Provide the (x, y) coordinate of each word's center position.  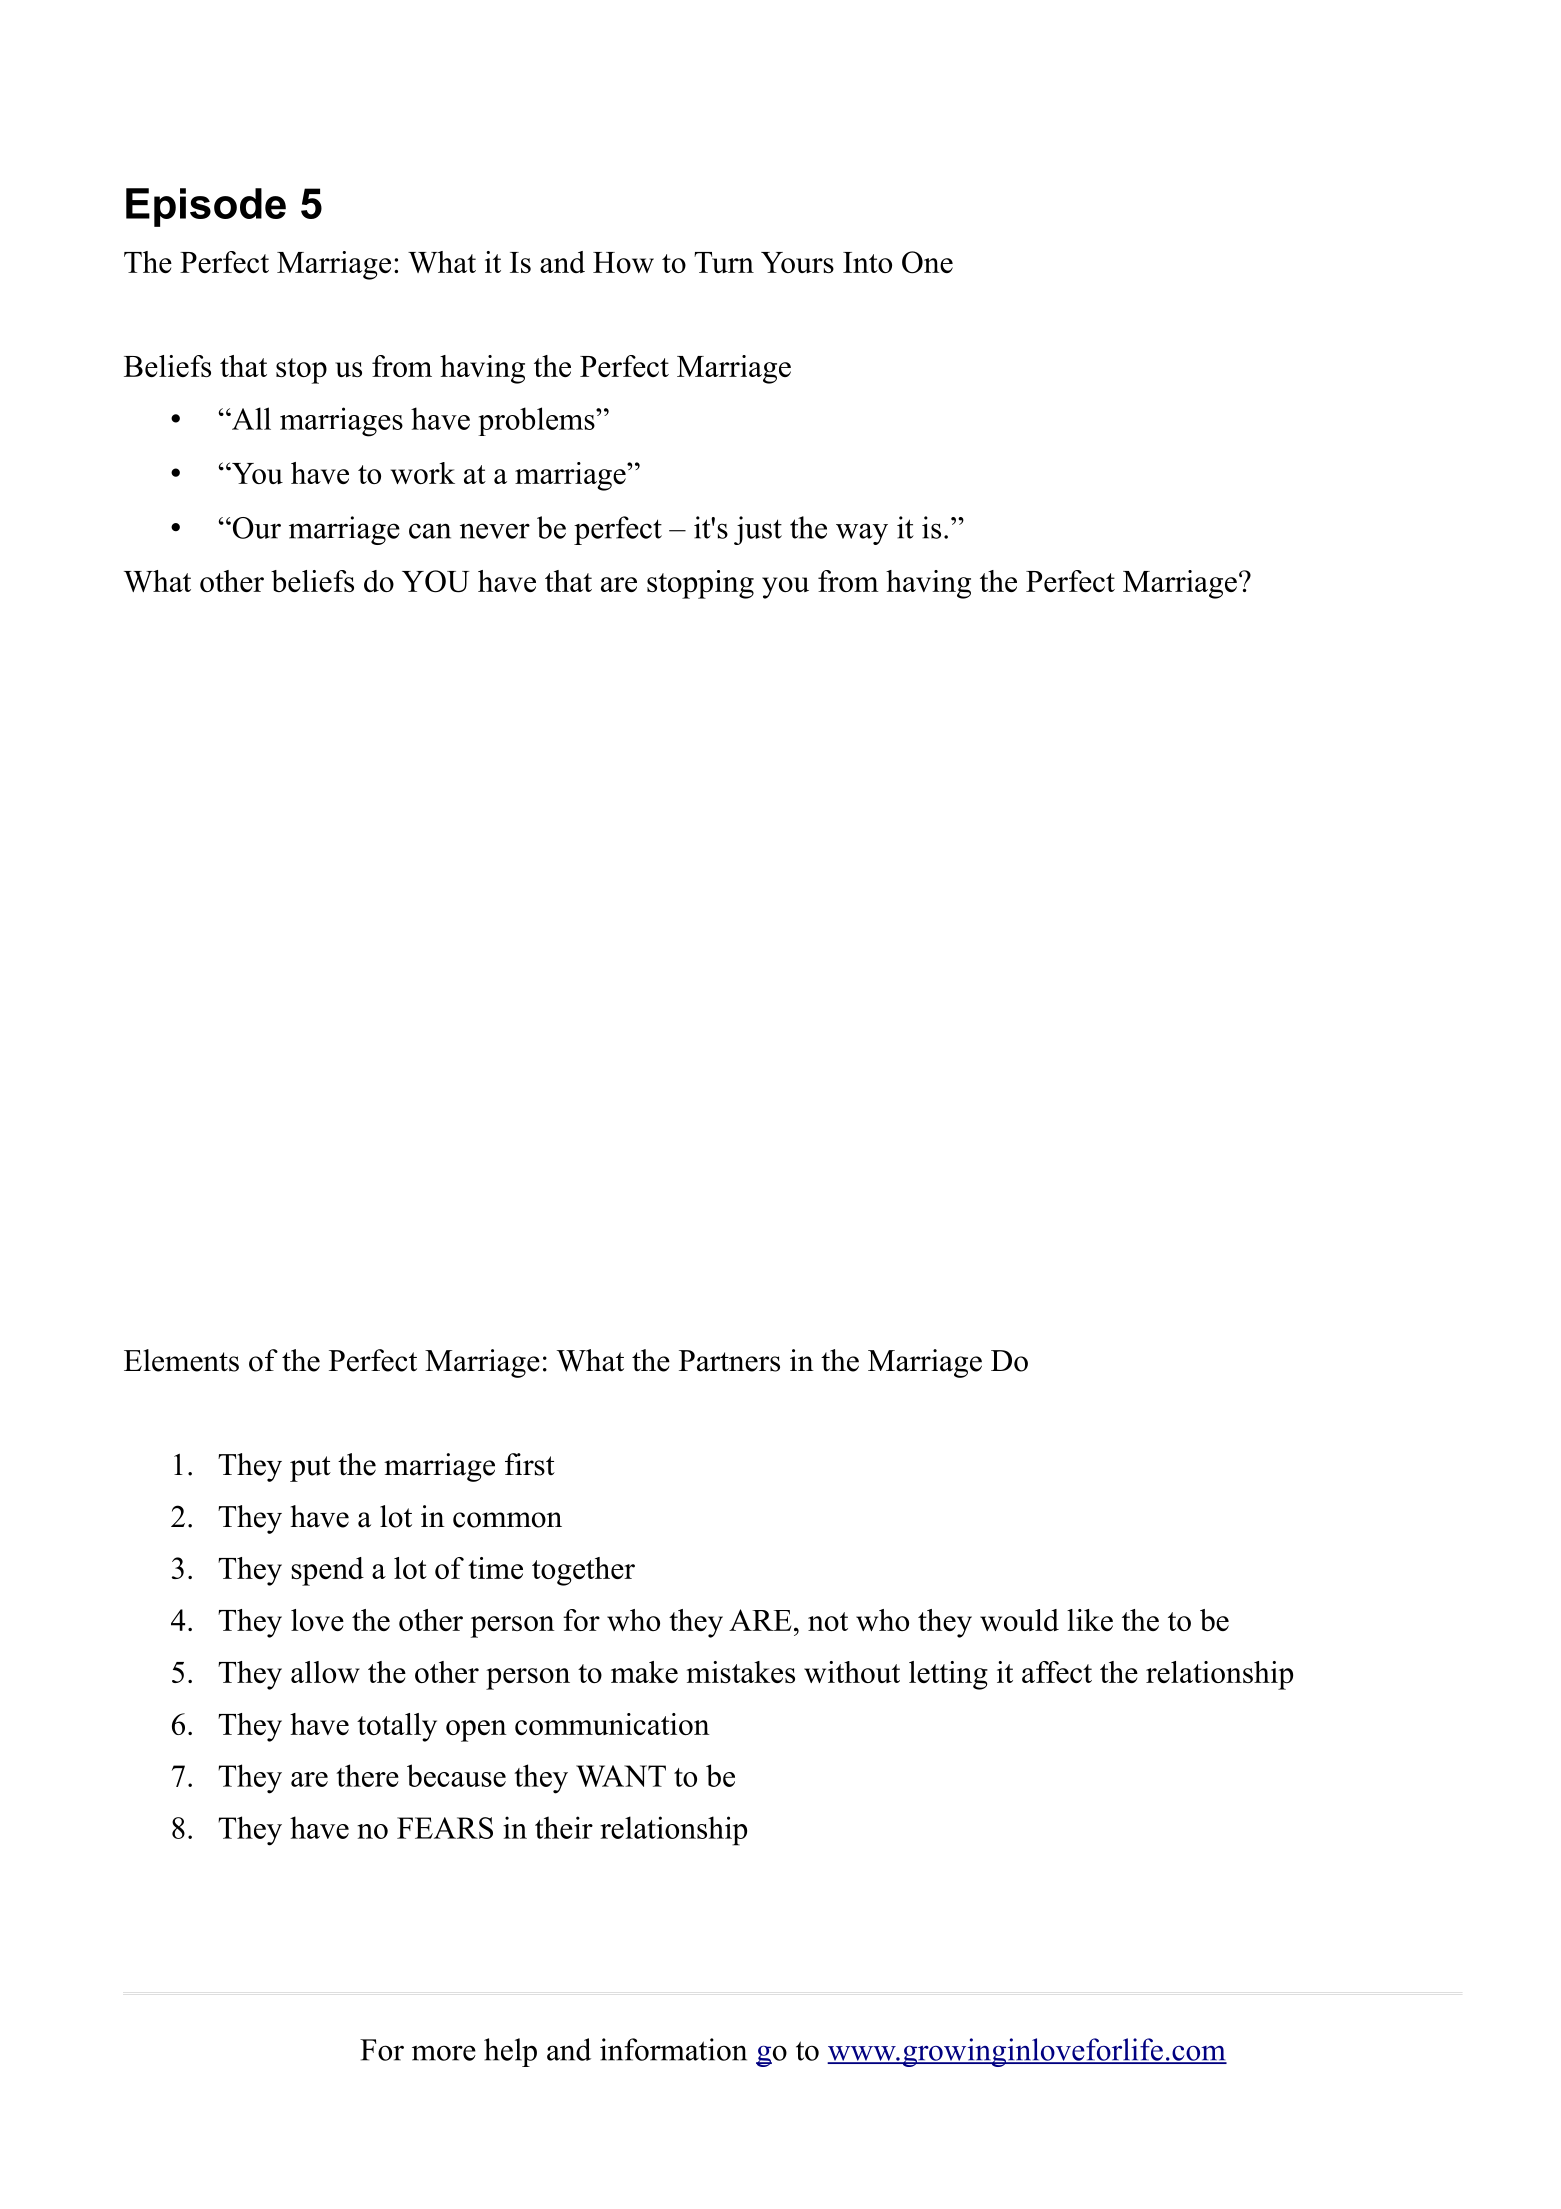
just (758, 530)
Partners (729, 1361)
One (927, 262)
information (673, 2049)
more (444, 2053)
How (623, 262)
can (430, 531)
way (862, 534)
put (310, 1469)
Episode (206, 207)
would (1019, 1620)
